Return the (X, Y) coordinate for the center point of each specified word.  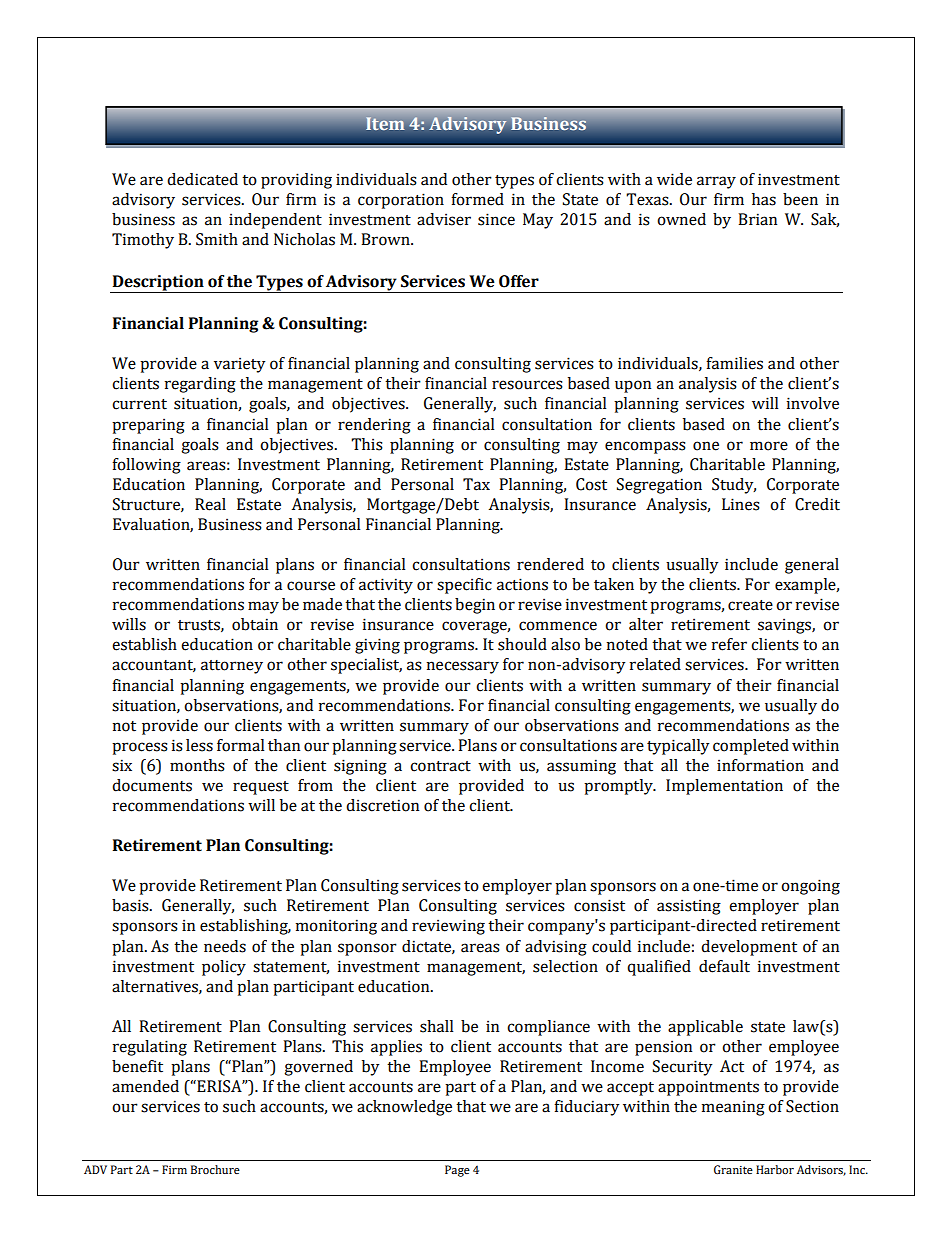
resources (527, 385)
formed (477, 199)
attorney (232, 667)
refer (729, 644)
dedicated (202, 179)
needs (225, 946)
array (716, 182)
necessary (463, 667)
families (734, 363)
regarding (200, 385)
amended (145, 1086)
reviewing (448, 927)
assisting (689, 907)
